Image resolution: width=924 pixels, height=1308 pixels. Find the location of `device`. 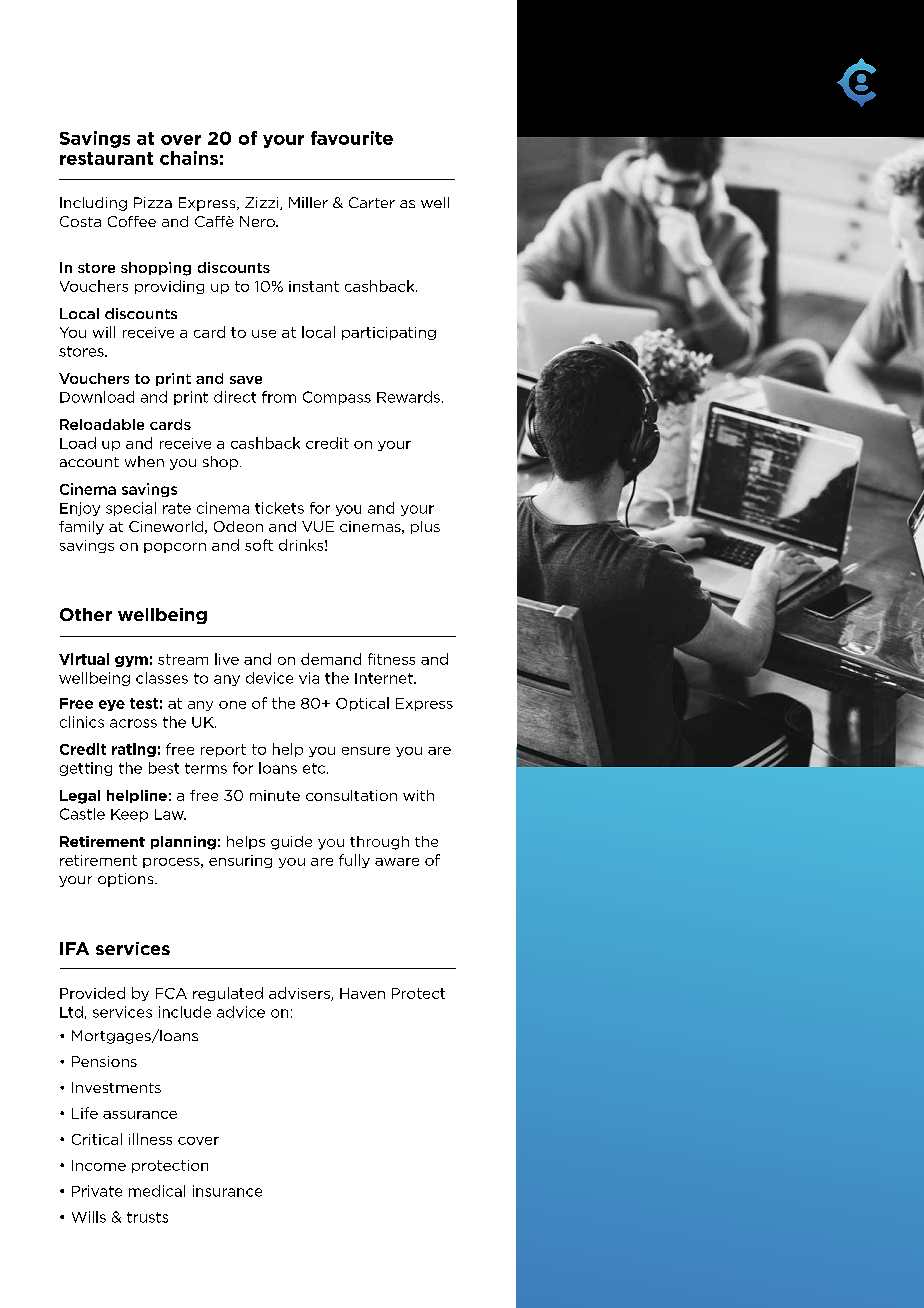

device is located at coordinates (269, 678).
